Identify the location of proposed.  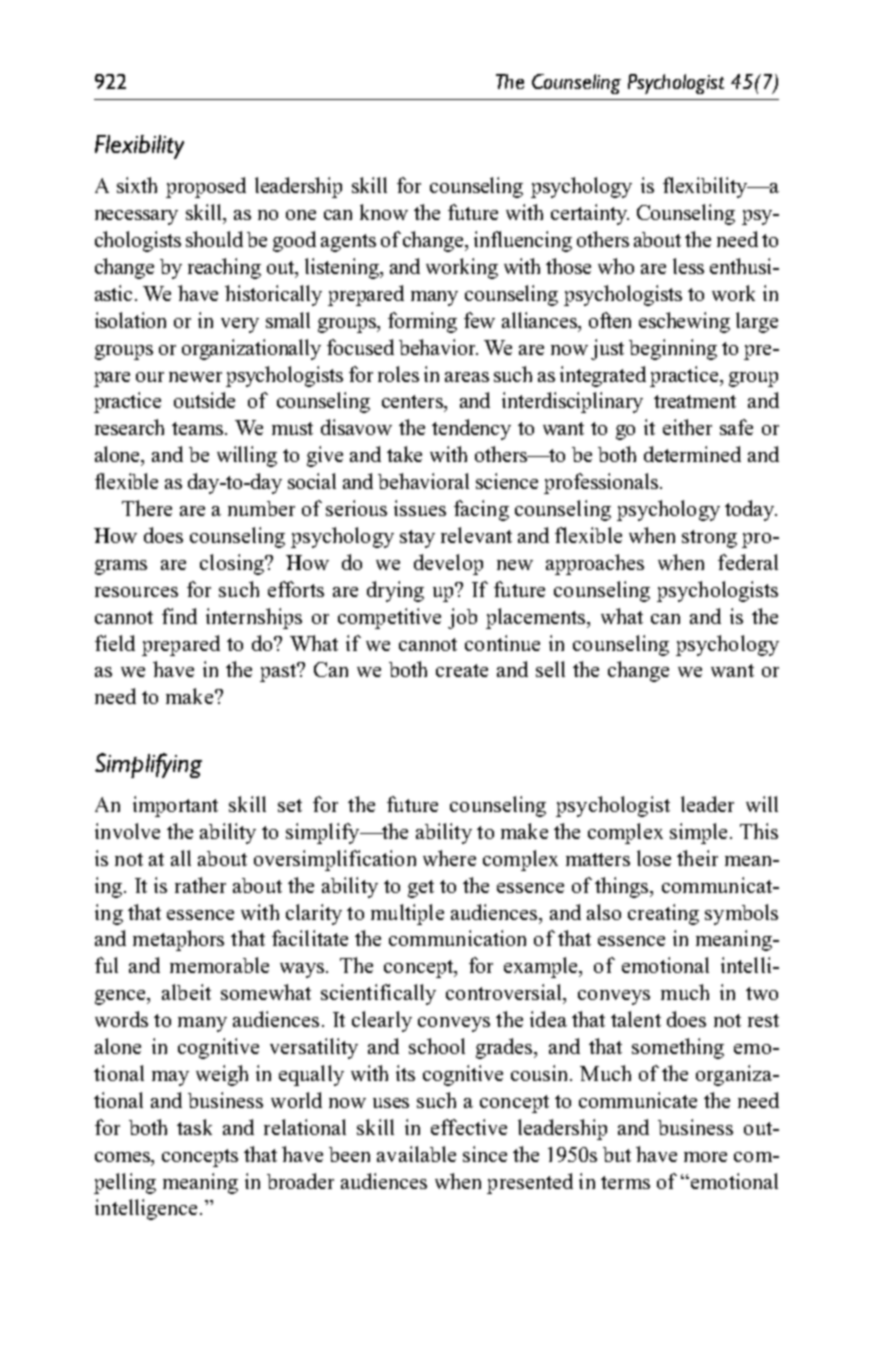
(206, 187).
